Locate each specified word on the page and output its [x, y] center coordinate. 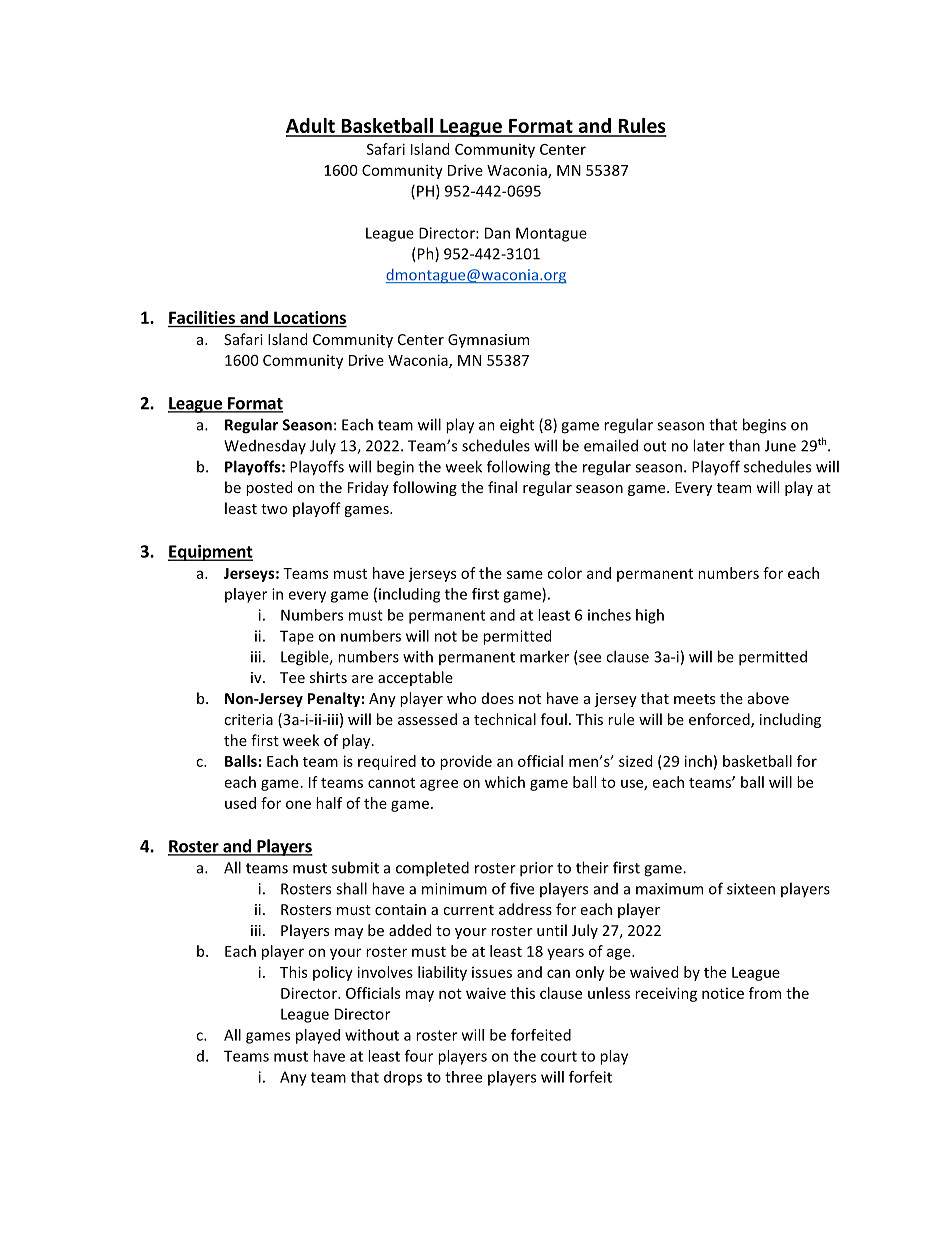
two [274, 509]
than [744, 445]
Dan [497, 233]
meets [694, 699]
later [709, 445]
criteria [248, 719]
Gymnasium [488, 341]
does [498, 698]
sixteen [751, 889]
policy [333, 973]
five [522, 888]
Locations [310, 317]
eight [517, 426]
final [502, 487]
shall [351, 888]
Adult [311, 127]
